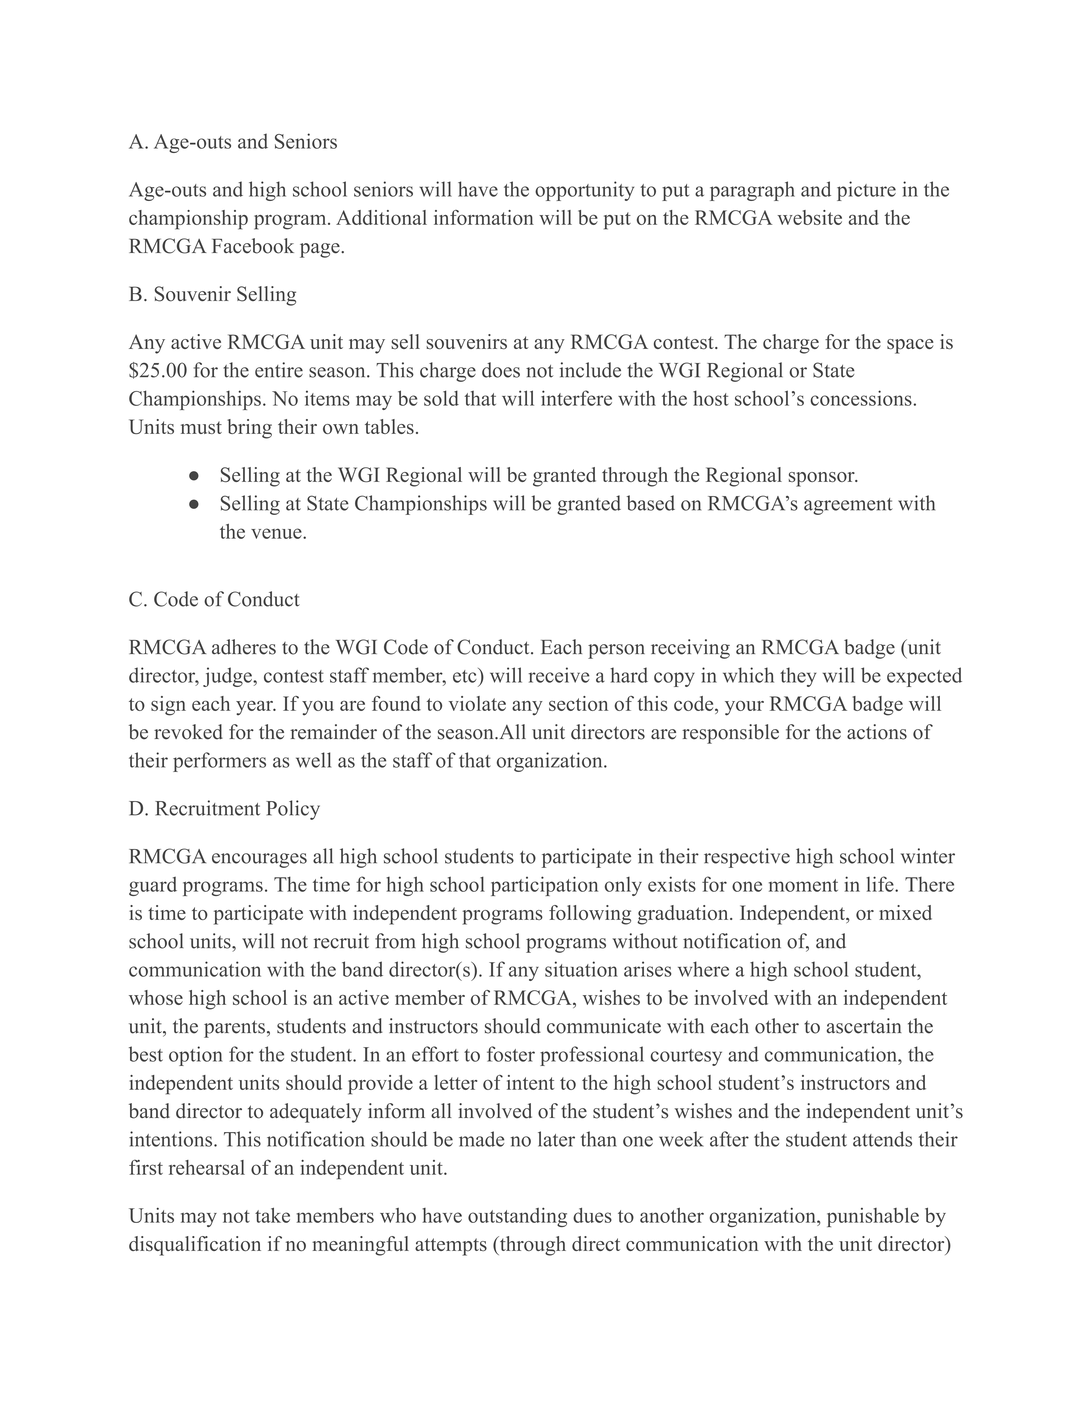 This screenshot has width=1092, height=1413. Describe the element at coordinates (592, 1215) in the screenshot. I see `dues` at that location.
